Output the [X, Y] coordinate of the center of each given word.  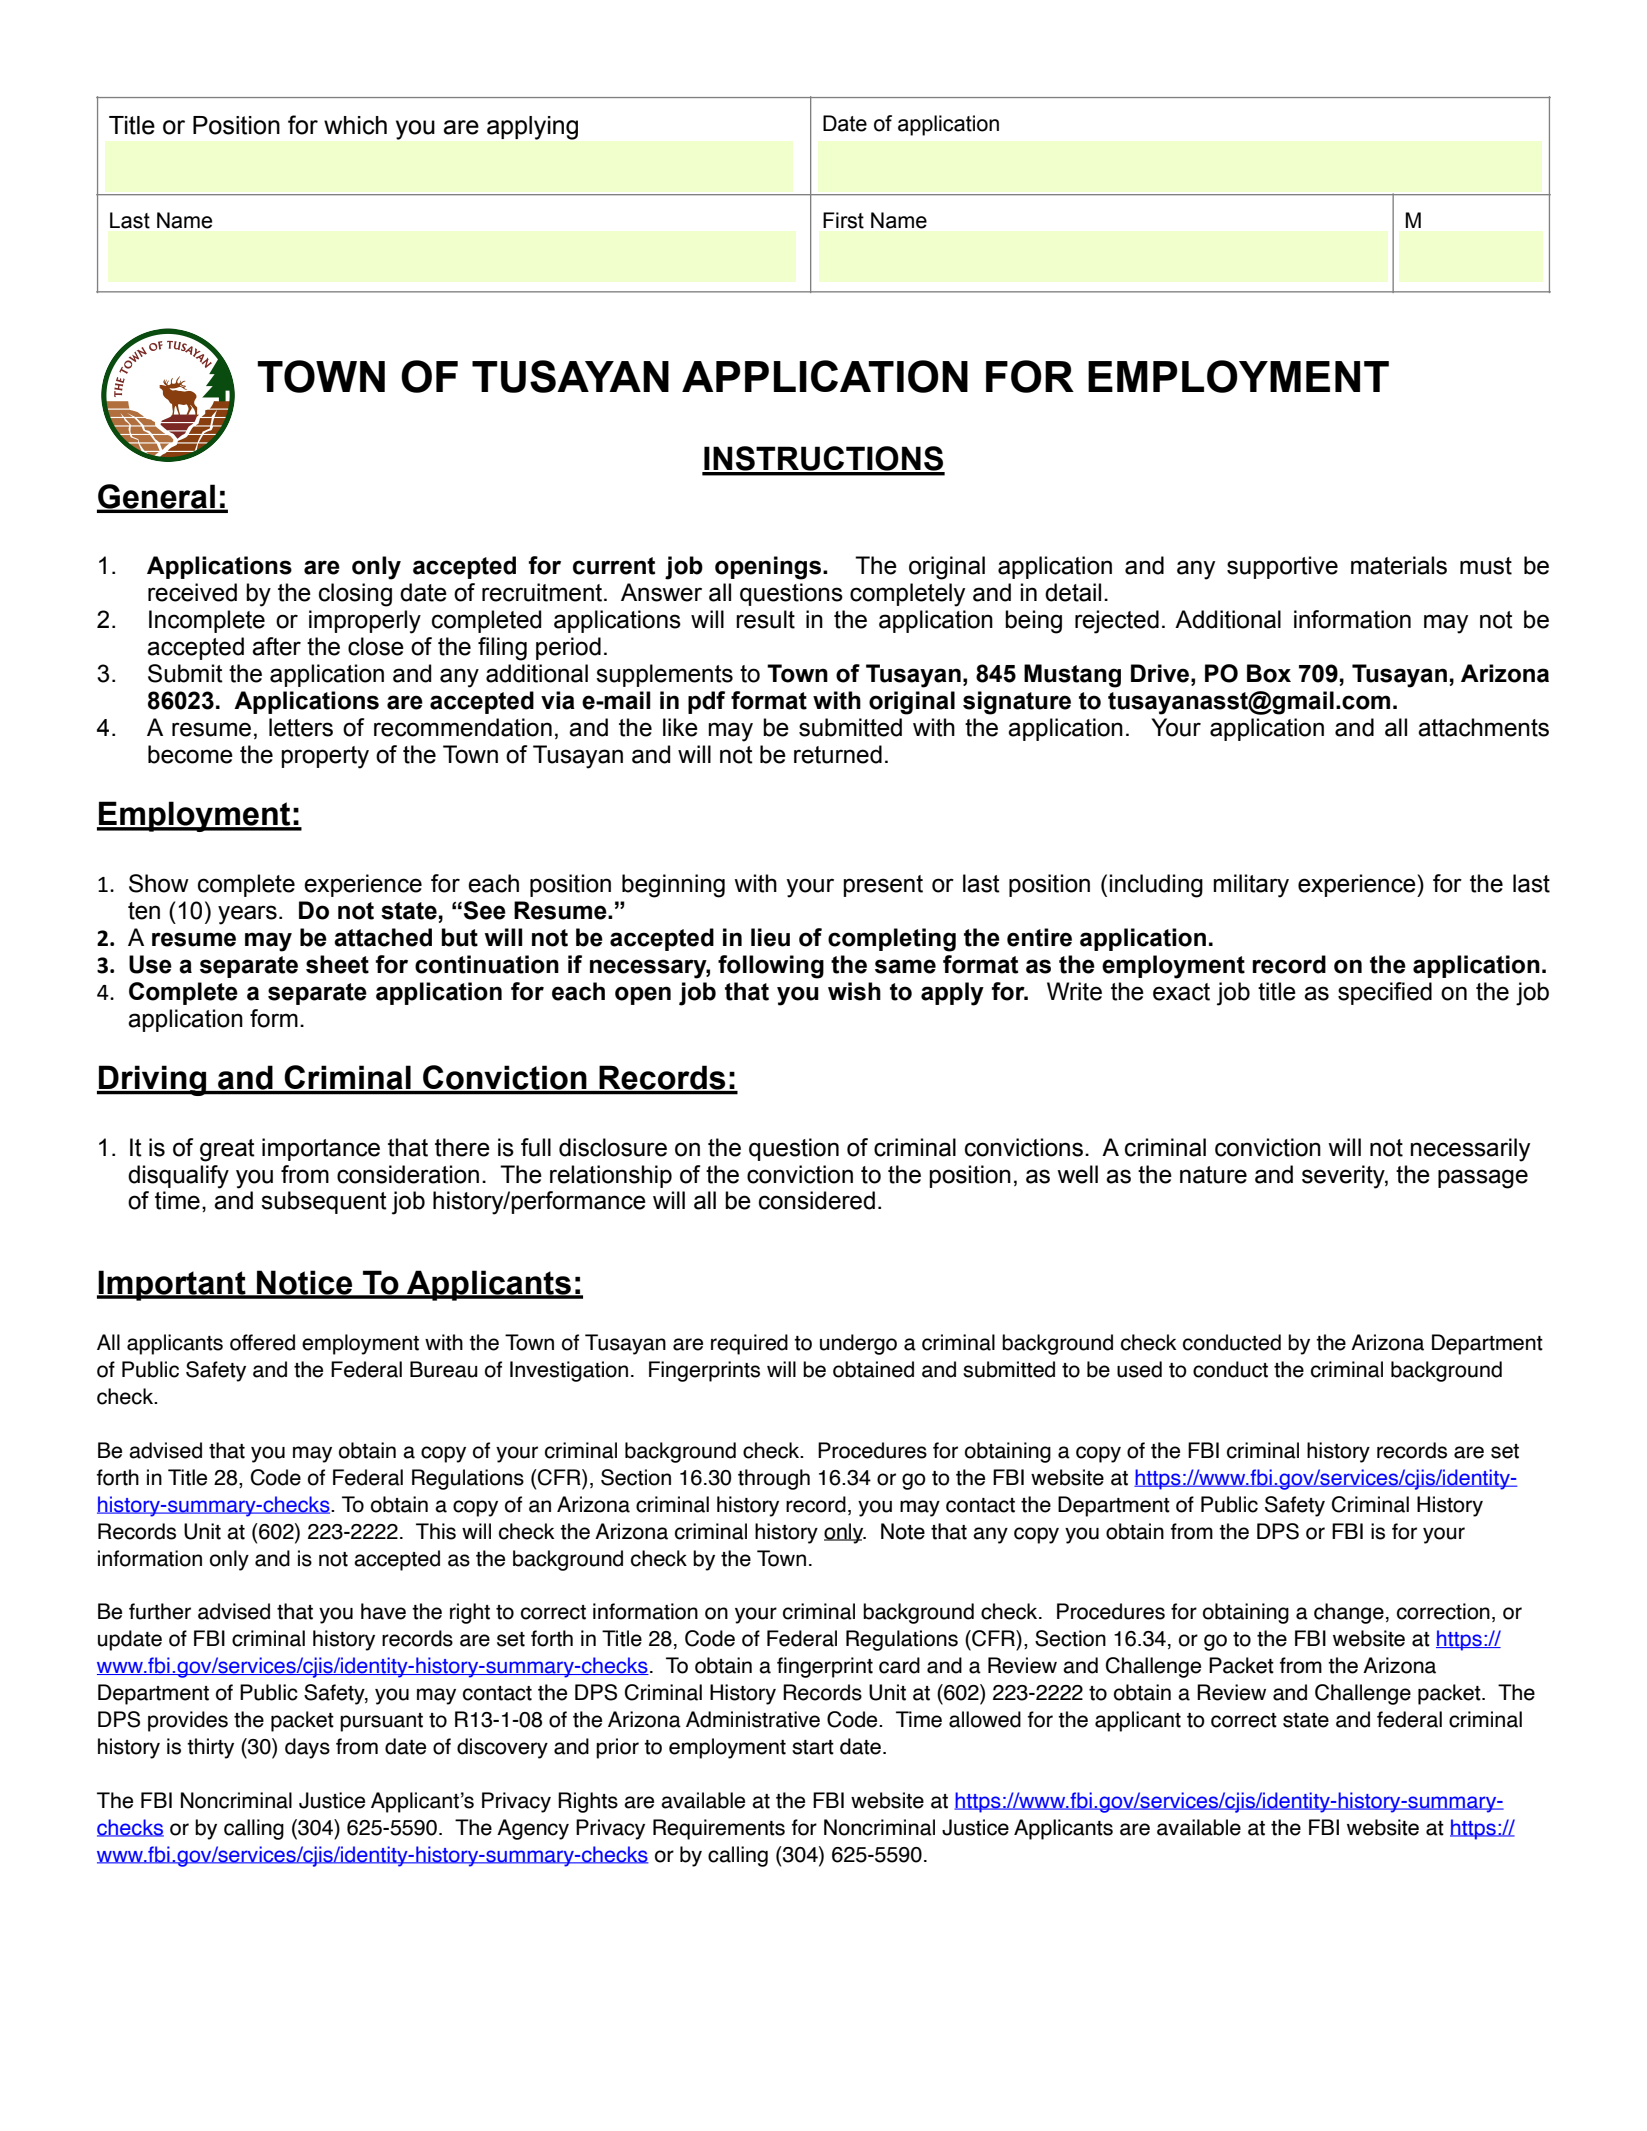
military [1251, 886]
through [774, 1479]
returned [838, 754]
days [307, 1748]
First [843, 220]
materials [1399, 565]
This [436, 1531]
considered [817, 1200]
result [765, 619]
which [355, 125]
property [325, 757]
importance [321, 1149]
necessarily [1470, 1150]
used [1139, 1369]
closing [355, 595]
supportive [1282, 567]
